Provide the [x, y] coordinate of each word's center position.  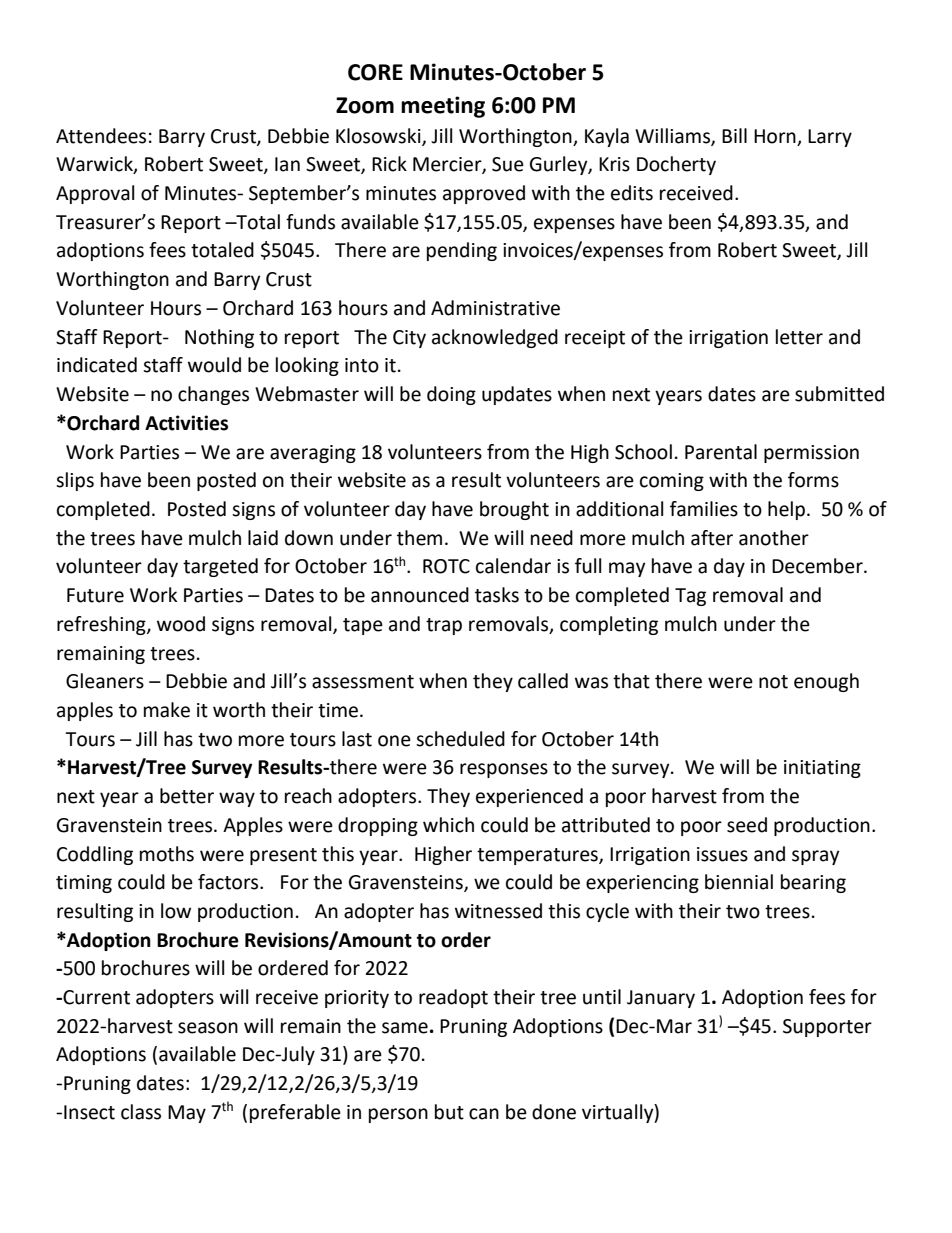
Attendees [101, 136]
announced [420, 595]
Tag [690, 597]
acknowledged [495, 338]
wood [181, 624]
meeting [443, 107]
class [141, 1112]
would [214, 365]
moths [167, 854]
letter [799, 337]
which [448, 825]
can [484, 1114]
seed [747, 825]
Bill [734, 135]
